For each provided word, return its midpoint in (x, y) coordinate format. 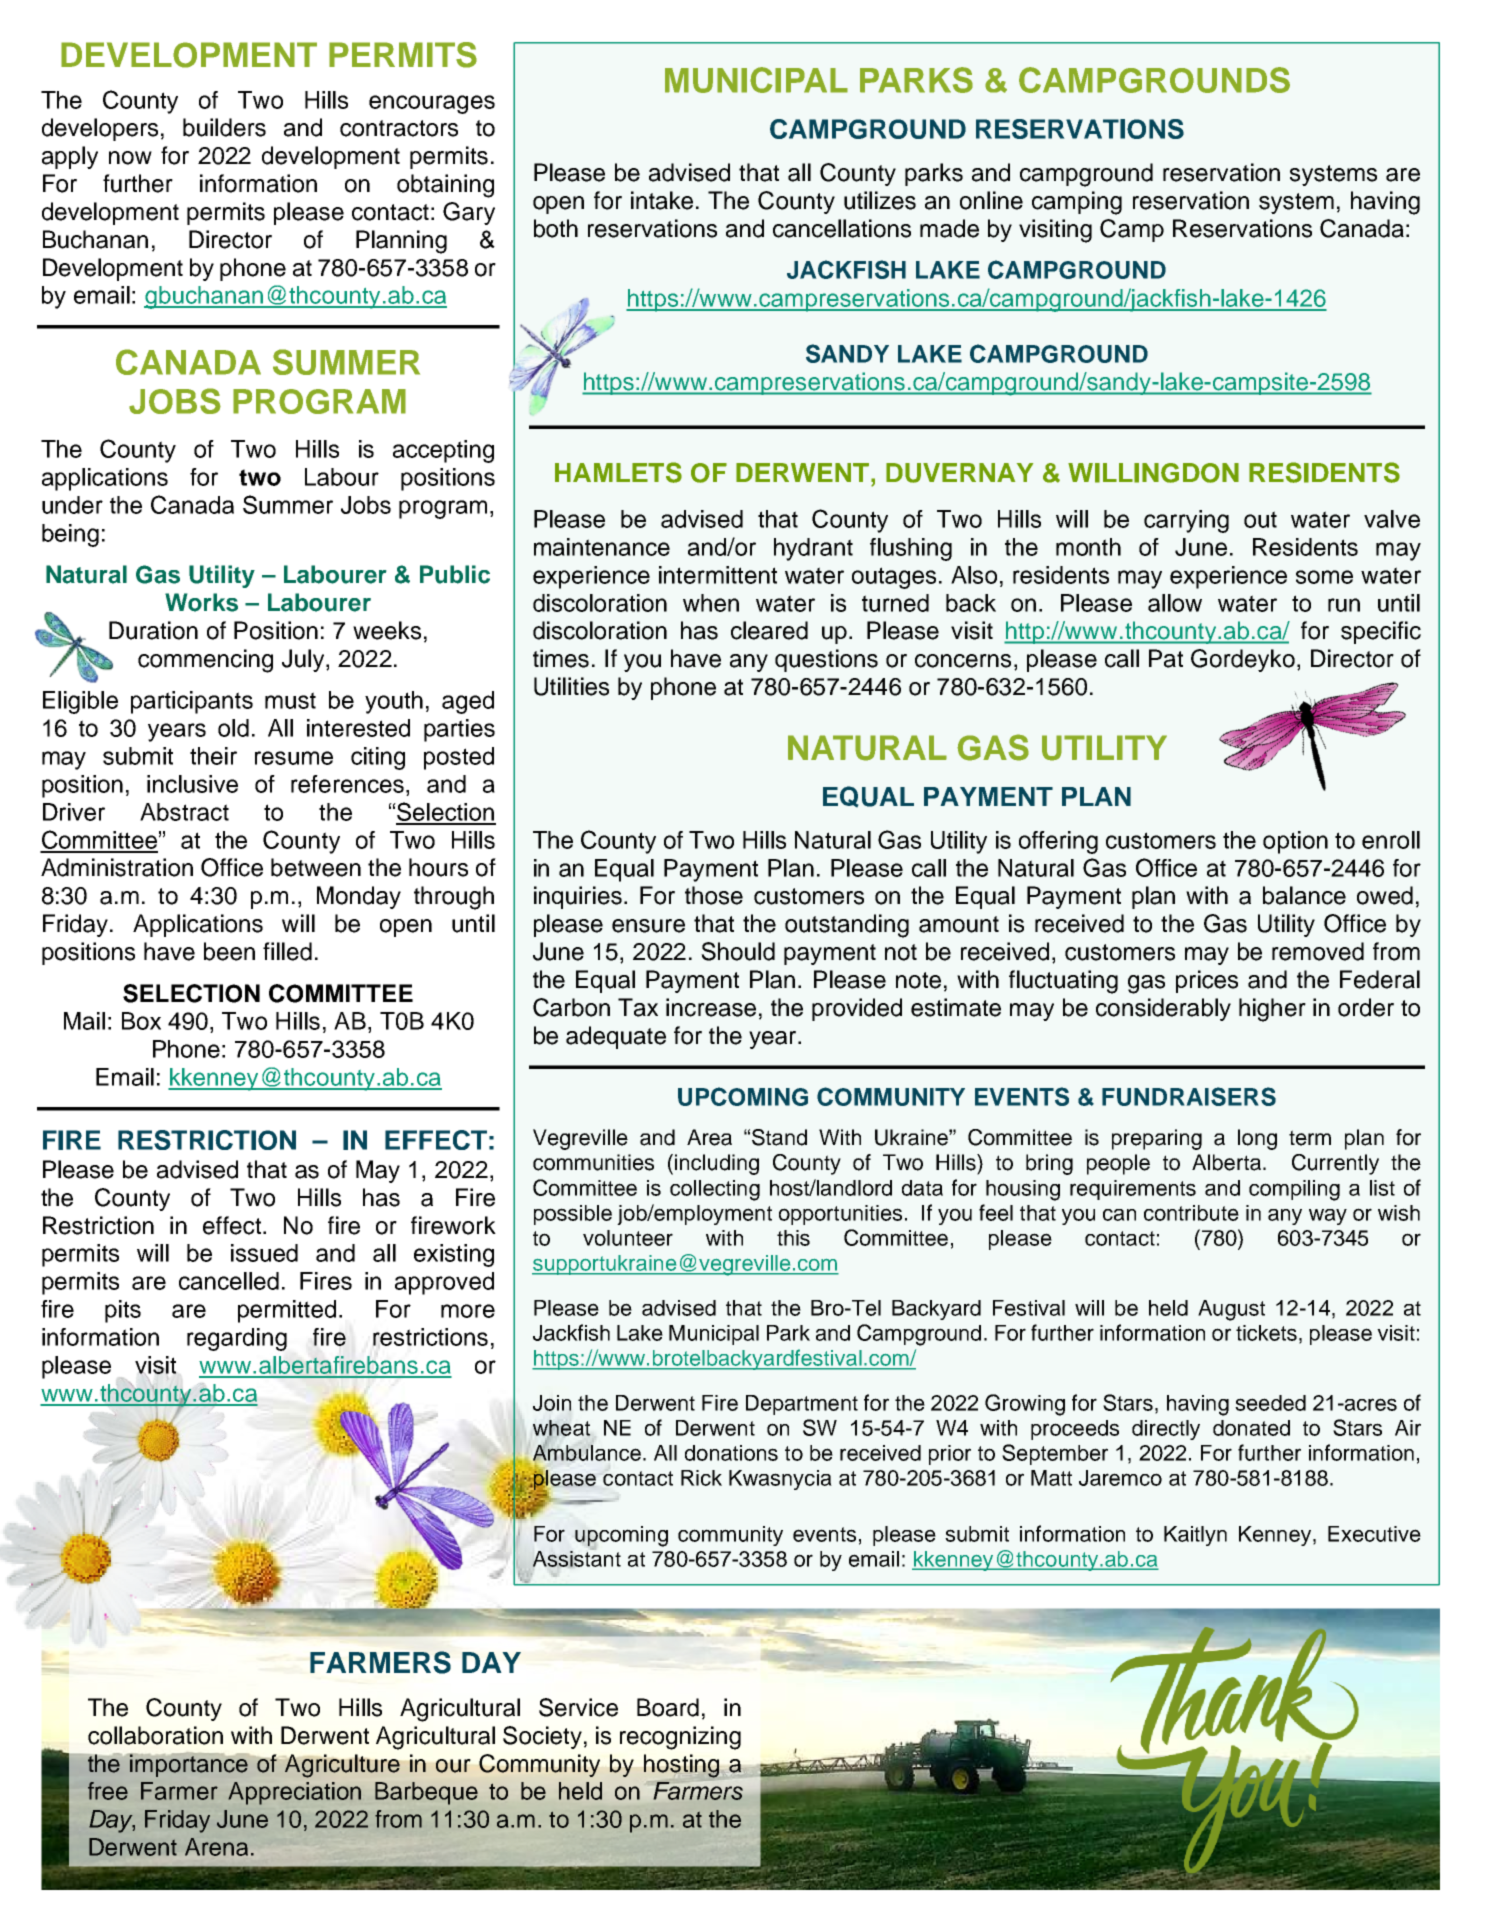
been (229, 951)
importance (189, 1765)
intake (662, 200)
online (991, 200)
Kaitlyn (1195, 1536)
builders (224, 127)
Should (738, 951)
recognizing (680, 1738)
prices (1207, 981)
